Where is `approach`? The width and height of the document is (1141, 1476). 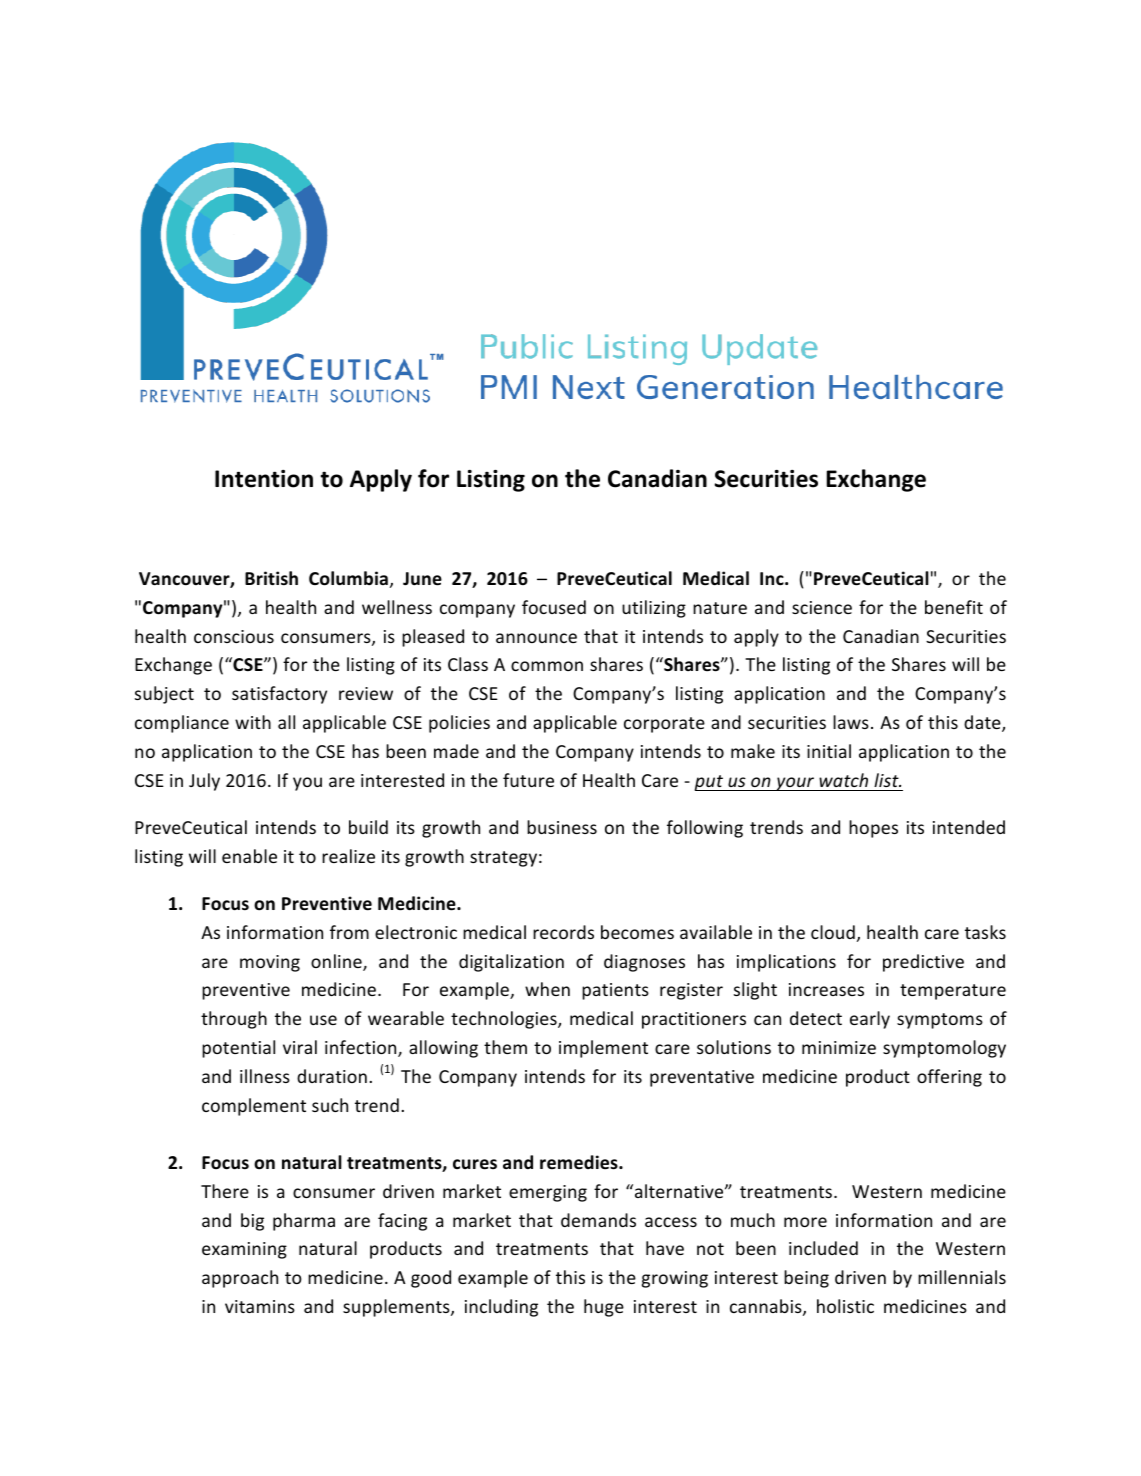
approach is located at coordinates (240, 1279).
